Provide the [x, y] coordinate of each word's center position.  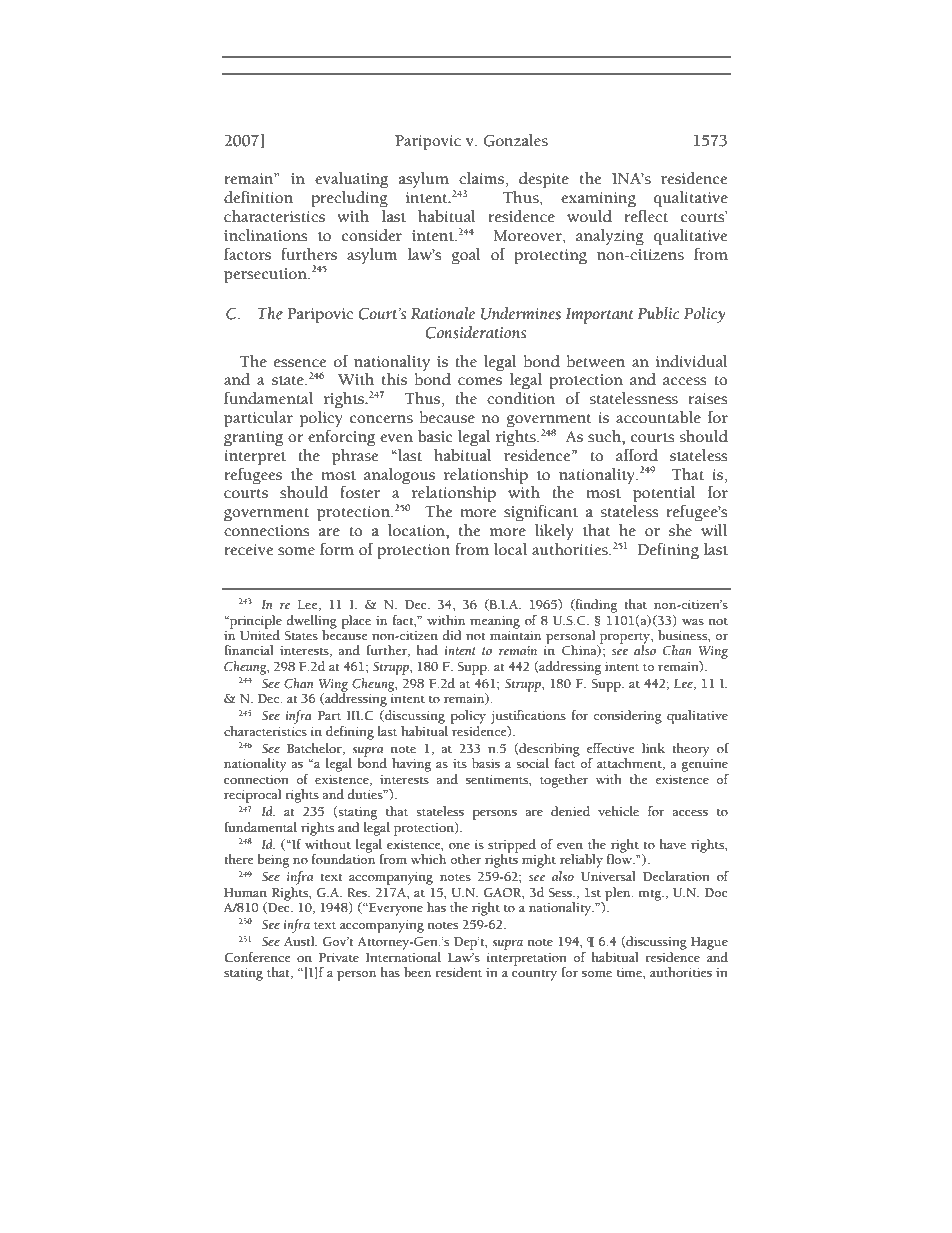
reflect [646, 215]
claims [482, 178]
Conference [257, 957]
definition [258, 197]
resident [459, 972]
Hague [709, 943]
